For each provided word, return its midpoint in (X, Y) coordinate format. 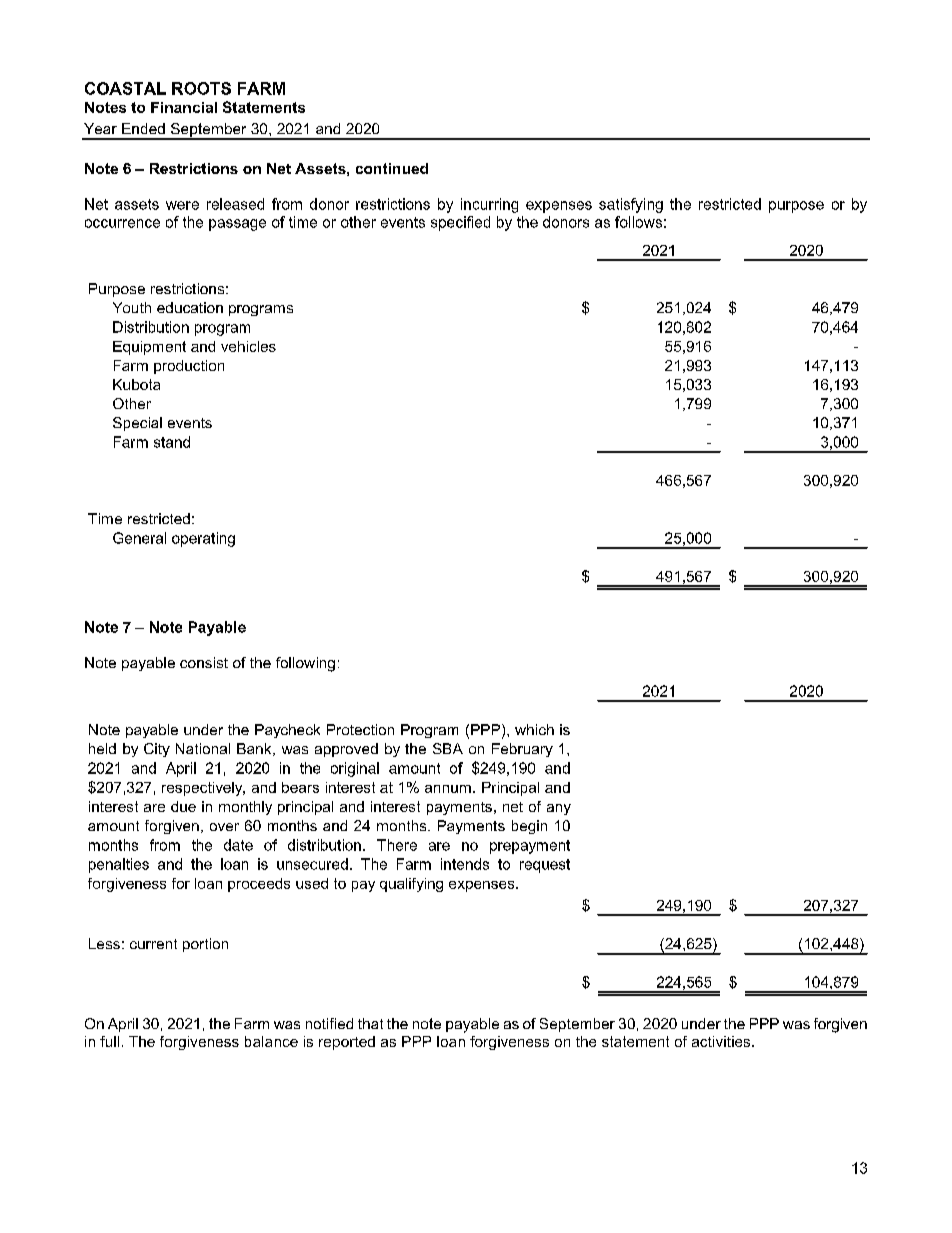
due (183, 806)
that (370, 1023)
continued (392, 168)
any (559, 809)
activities (722, 1041)
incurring (489, 205)
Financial (184, 107)
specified (460, 223)
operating (203, 539)
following (305, 664)
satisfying (631, 205)
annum (448, 789)
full (109, 1041)
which (534, 729)
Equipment (149, 348)
